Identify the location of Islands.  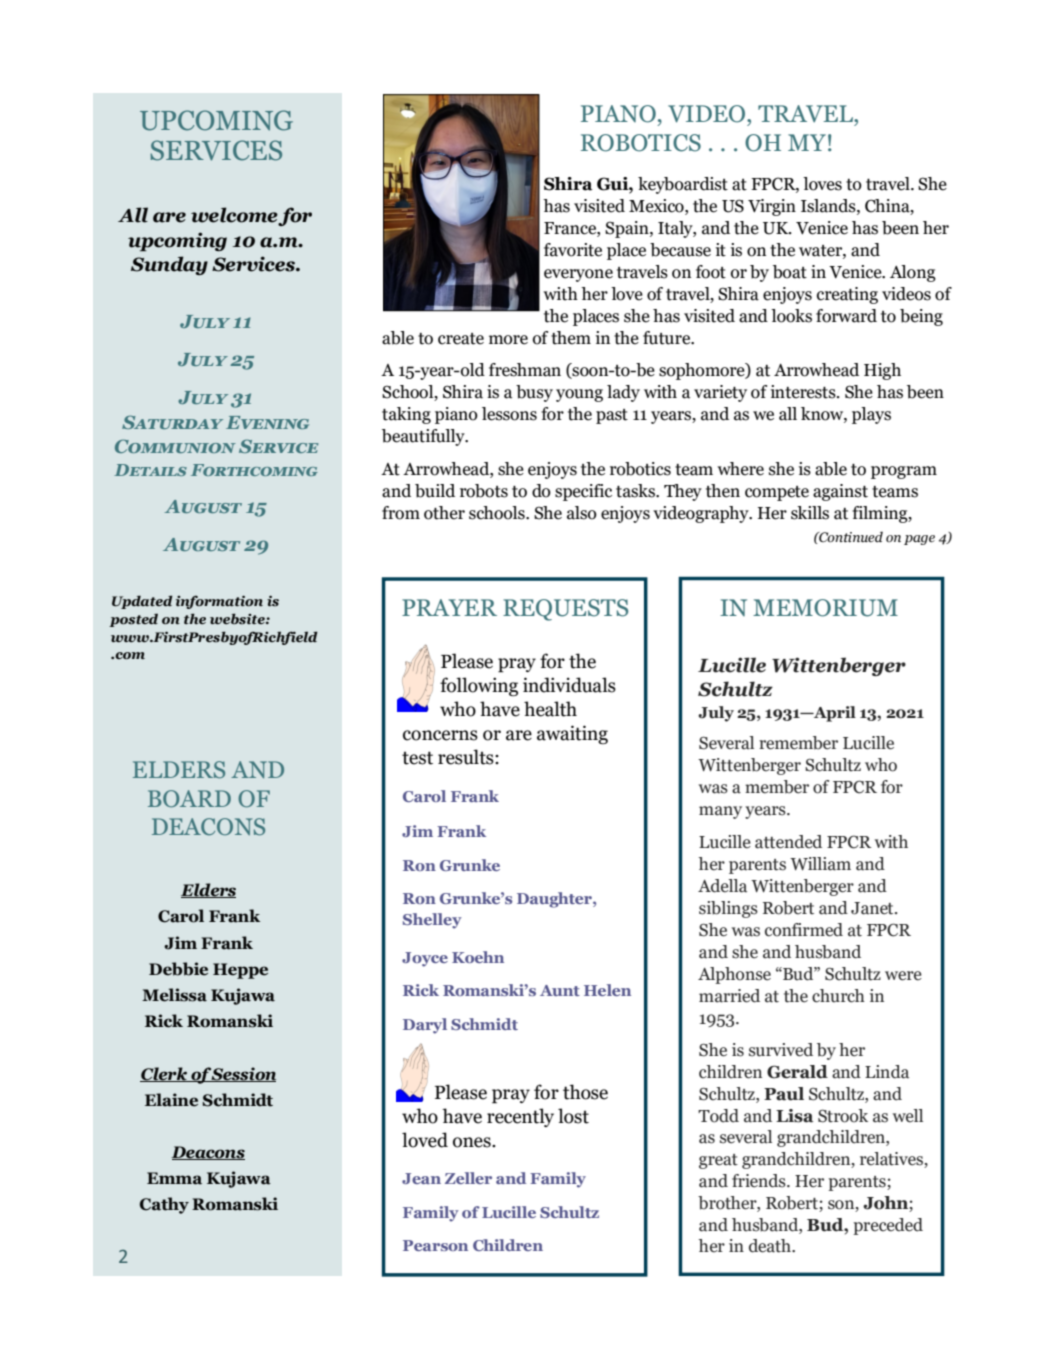
(829, 206).
